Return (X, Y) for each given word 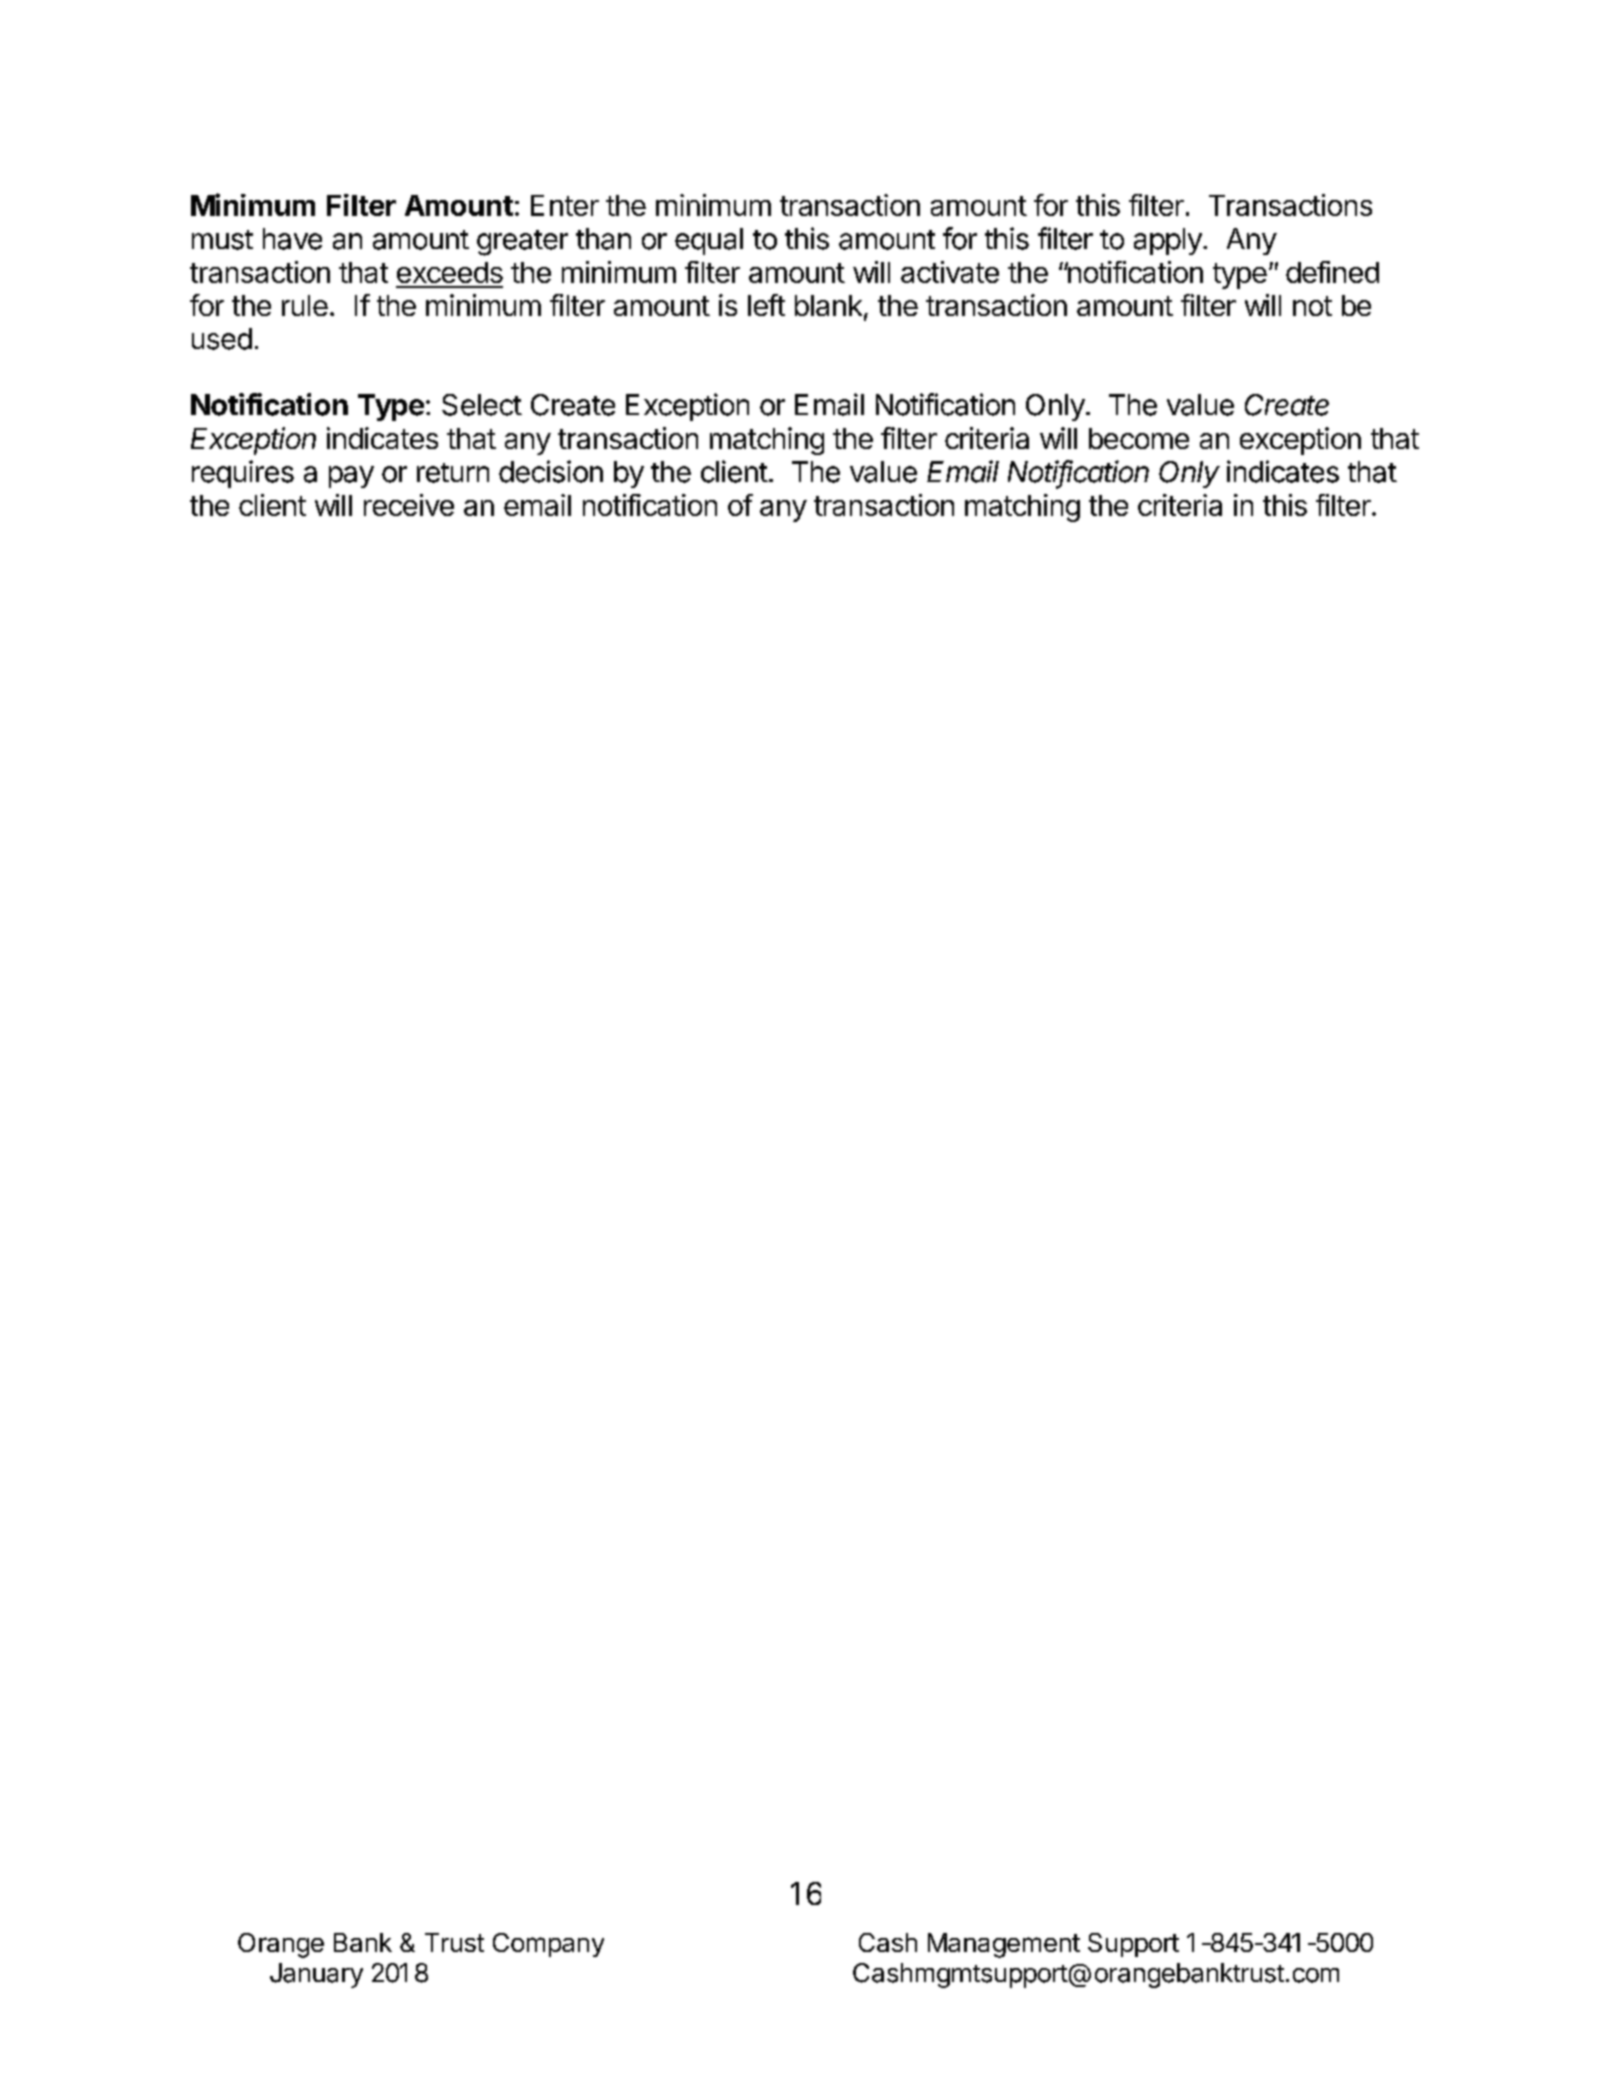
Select (482, 405)
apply (1168, 241)
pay (351, 477)
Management (1004, 1945)
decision (551, 471)
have (292, 239)
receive (409, 505)
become (1139, 438)
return (453, 473)
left (766, 305)
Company (548, 1945)
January (316, 1975)
